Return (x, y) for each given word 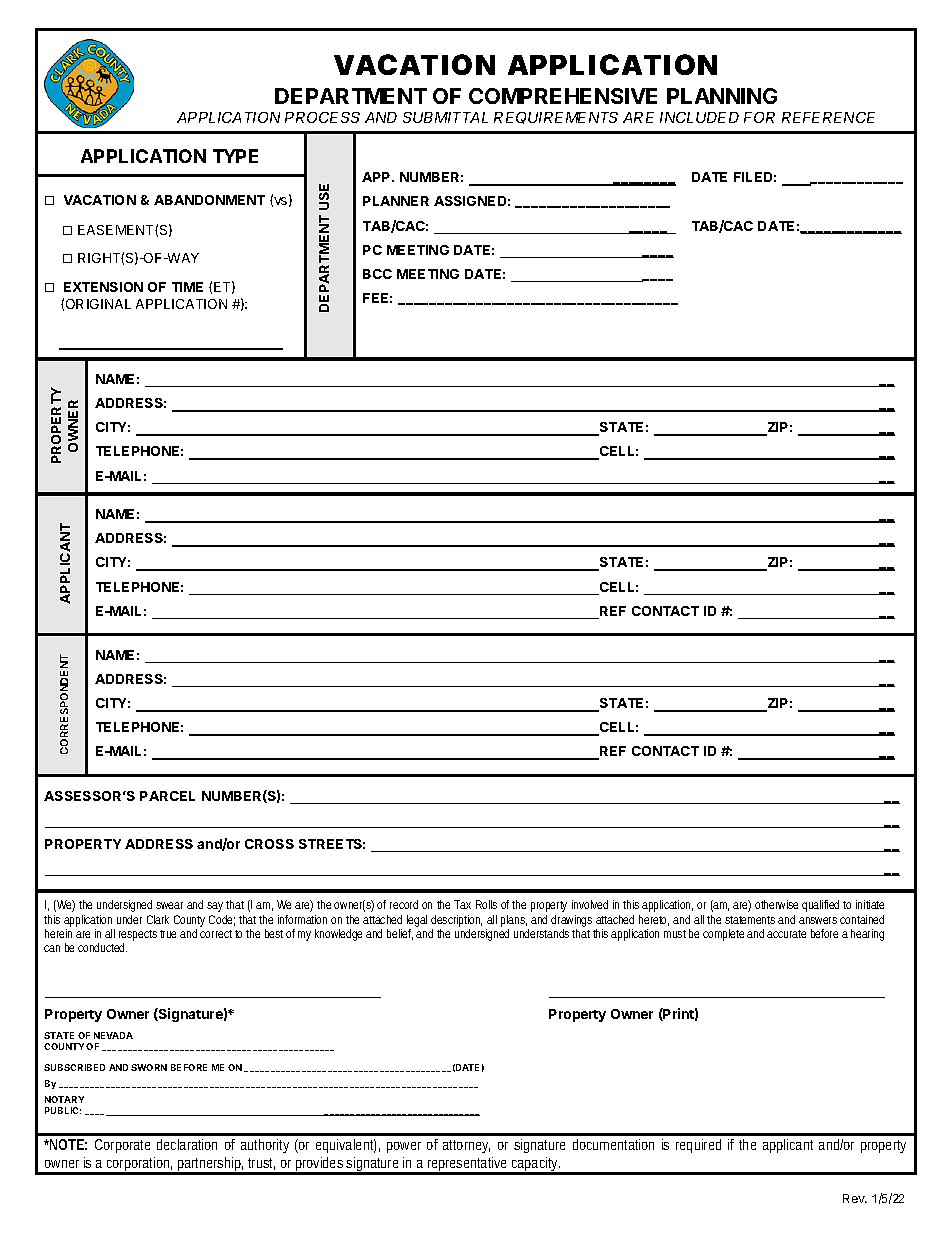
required (698, 1146)
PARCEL (167, 796)
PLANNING (722, 96)
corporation (137, 1165)
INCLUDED (699, 117)
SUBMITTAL (445, 117)
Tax (462, 904)
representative (467, 1165)
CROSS (269, 844)
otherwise (776, 904)
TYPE (235, 156)
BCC (377, 274)
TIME (187, 287)
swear (169, 905)
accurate (786, 934)
